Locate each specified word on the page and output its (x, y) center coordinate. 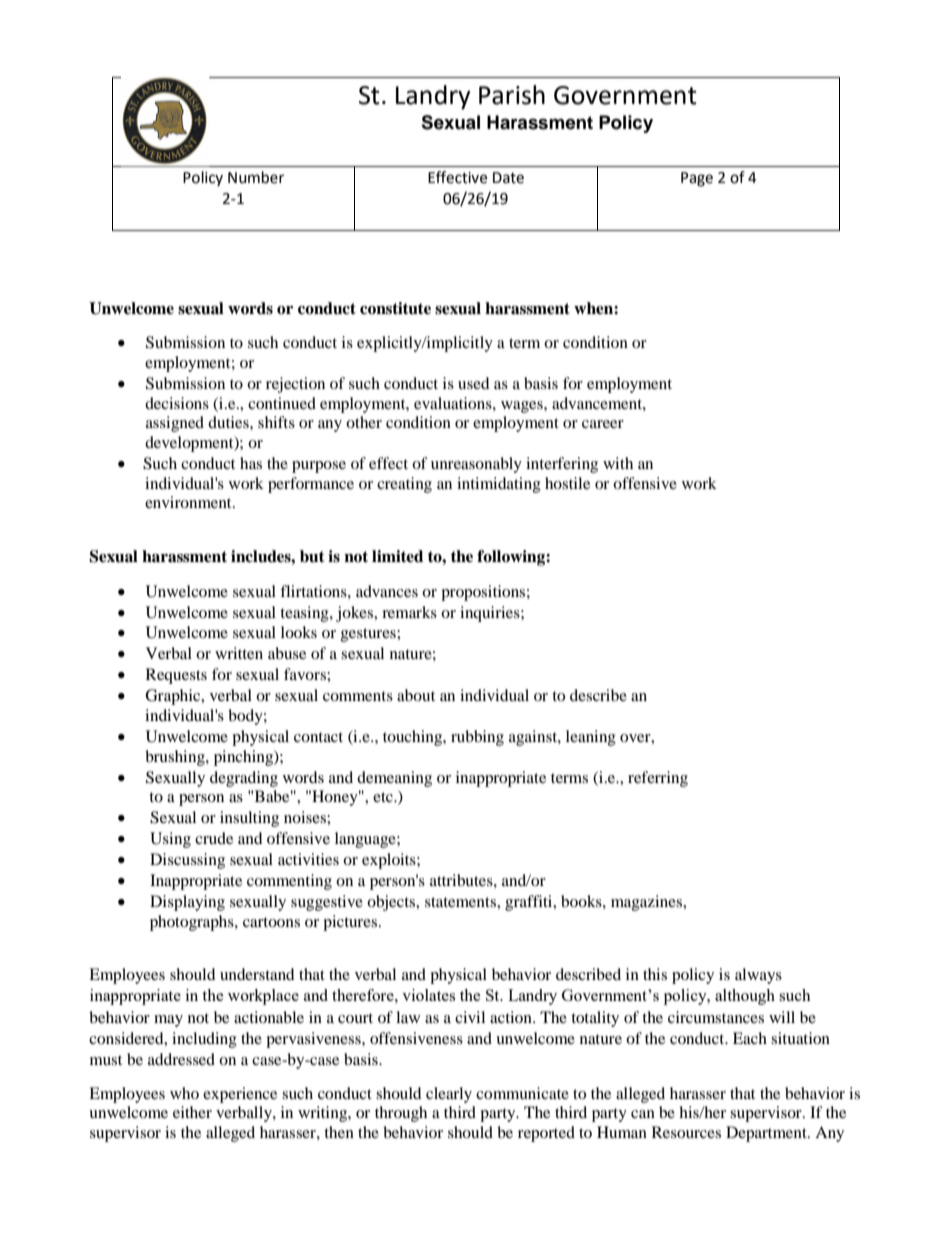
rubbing (477, 738)
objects (392, 903)
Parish (512, 95)
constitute (395, 308)
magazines (648, 903)
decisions (177, 403)
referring (658, 779)
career (603, 424)
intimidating (499, 485)
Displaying (187, 903)
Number (256, 177)
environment (189, 502)
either (192, 1112)
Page (697, 179)
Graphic (174, 697)
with (618, 463)
